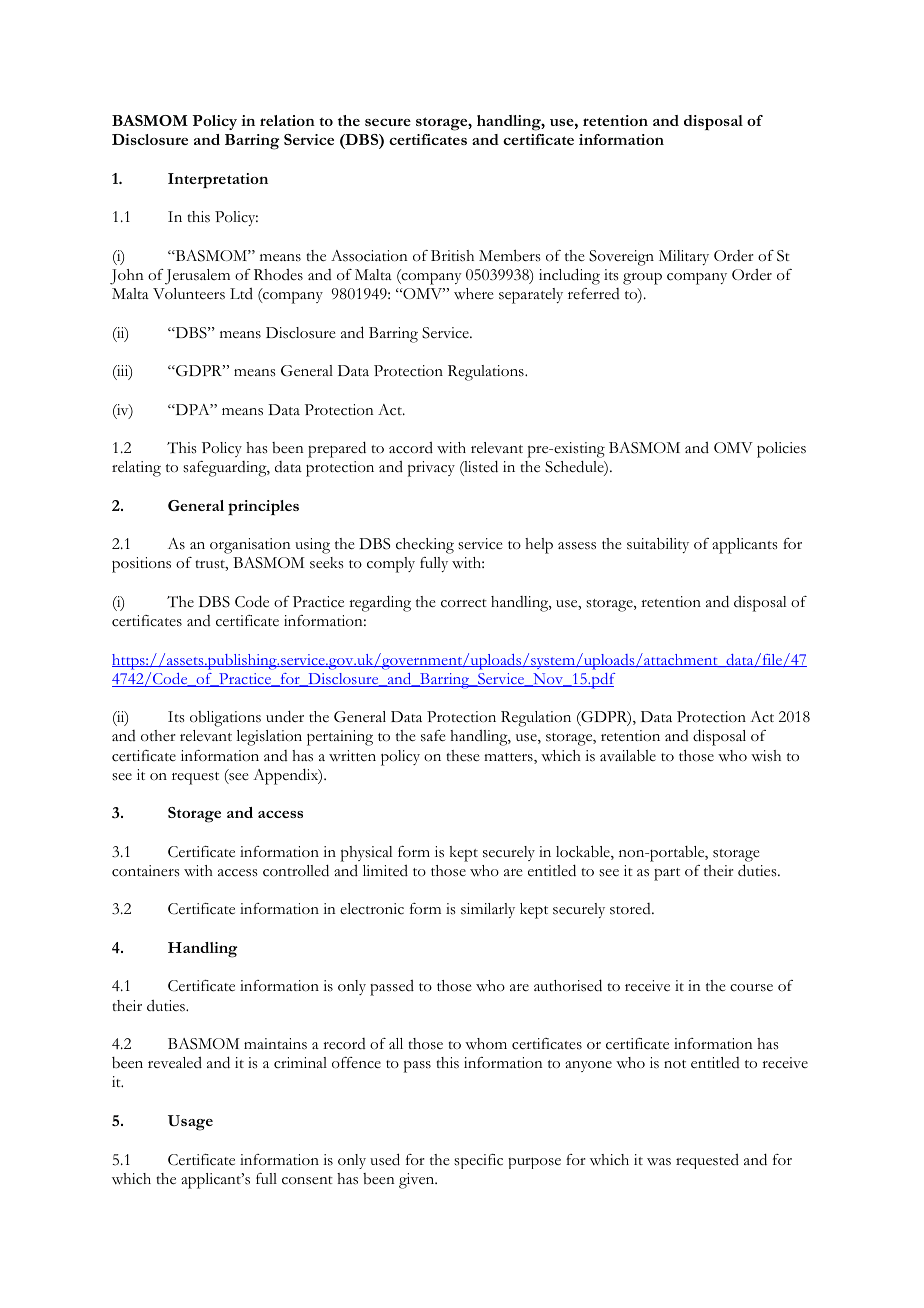  What do you see at coordinates (684, 257) in the document?
I see `Military` at bounding box center [684, 257].
